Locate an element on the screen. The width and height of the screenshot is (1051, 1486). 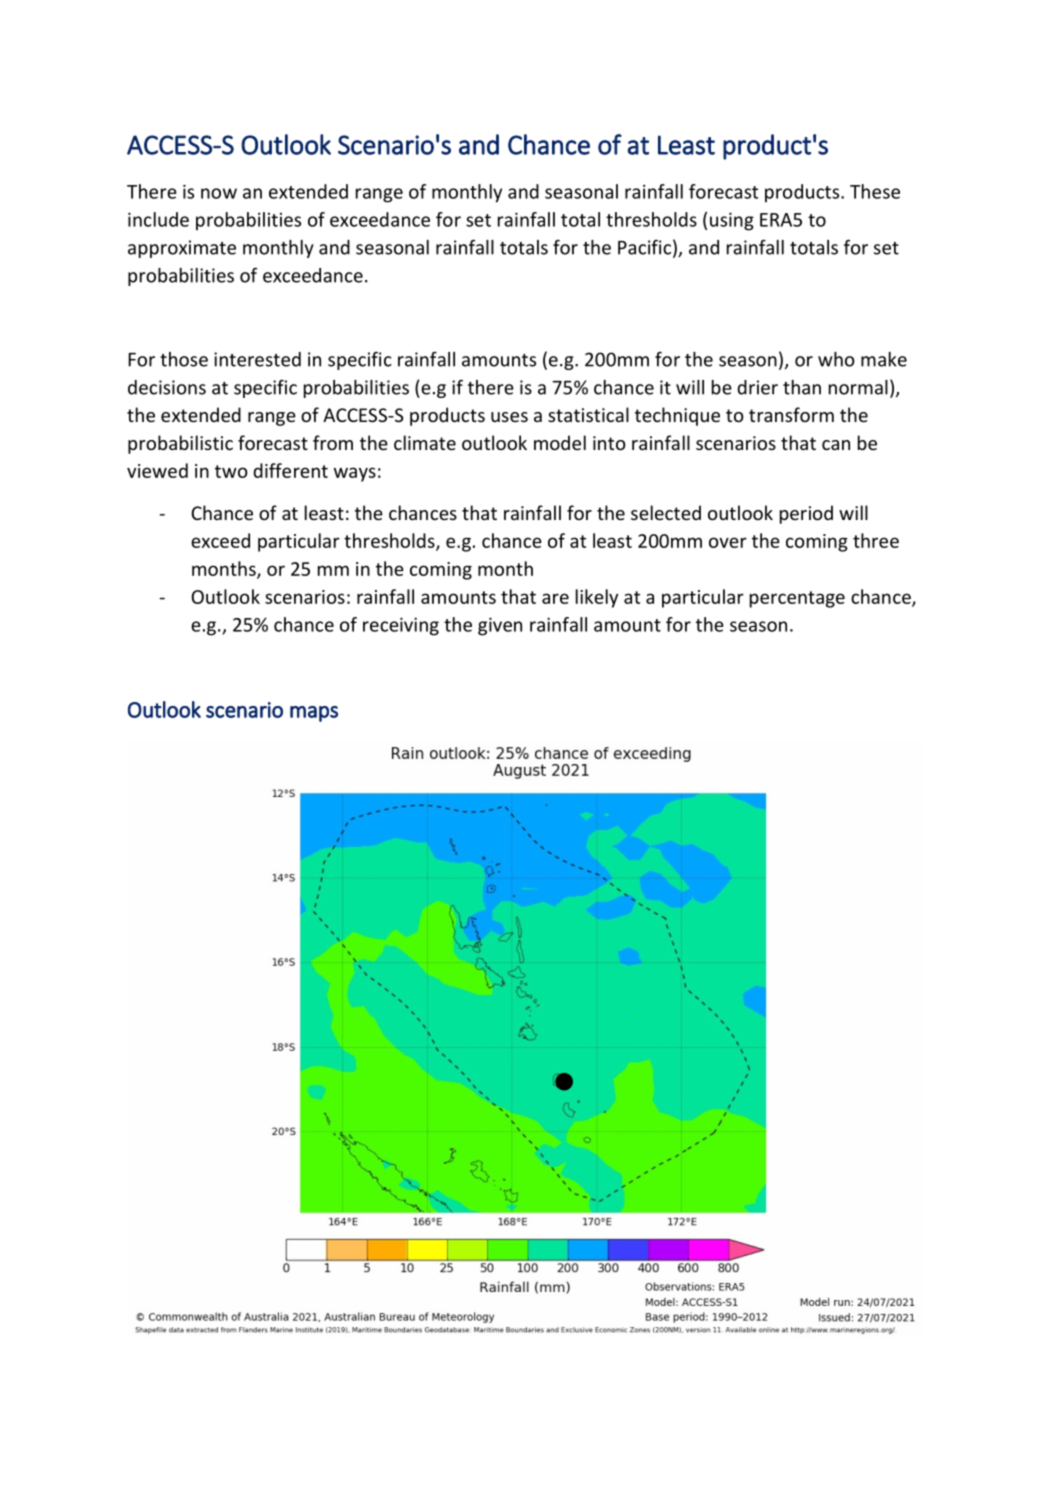
given is located at coordinates (500, 626).
